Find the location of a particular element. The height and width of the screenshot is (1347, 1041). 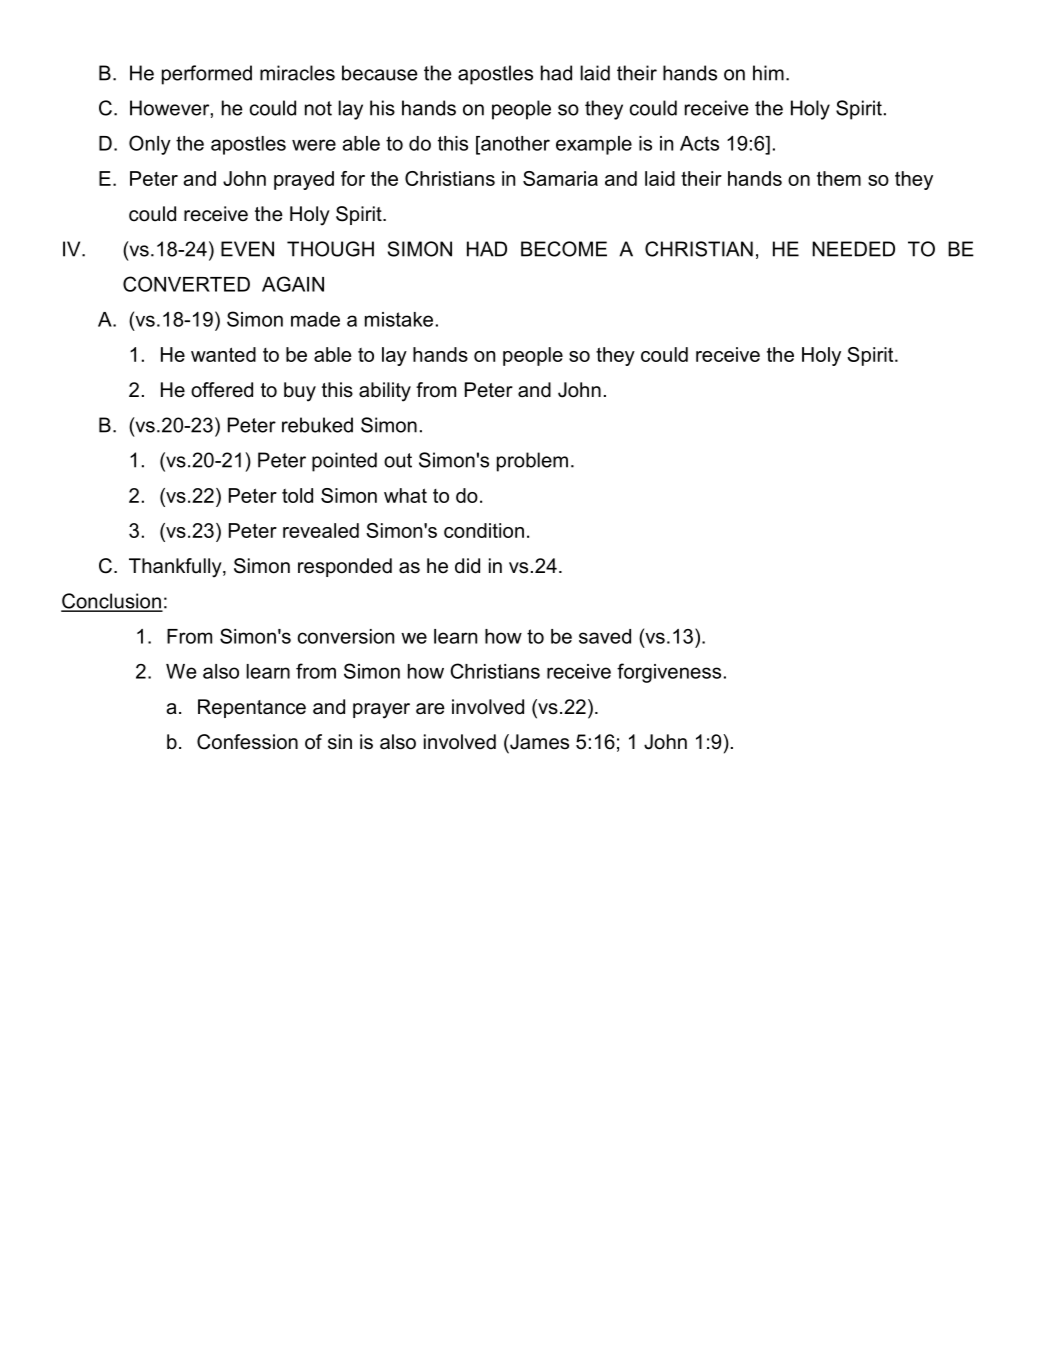

NEEDED is located at coordinates (853, 249).
